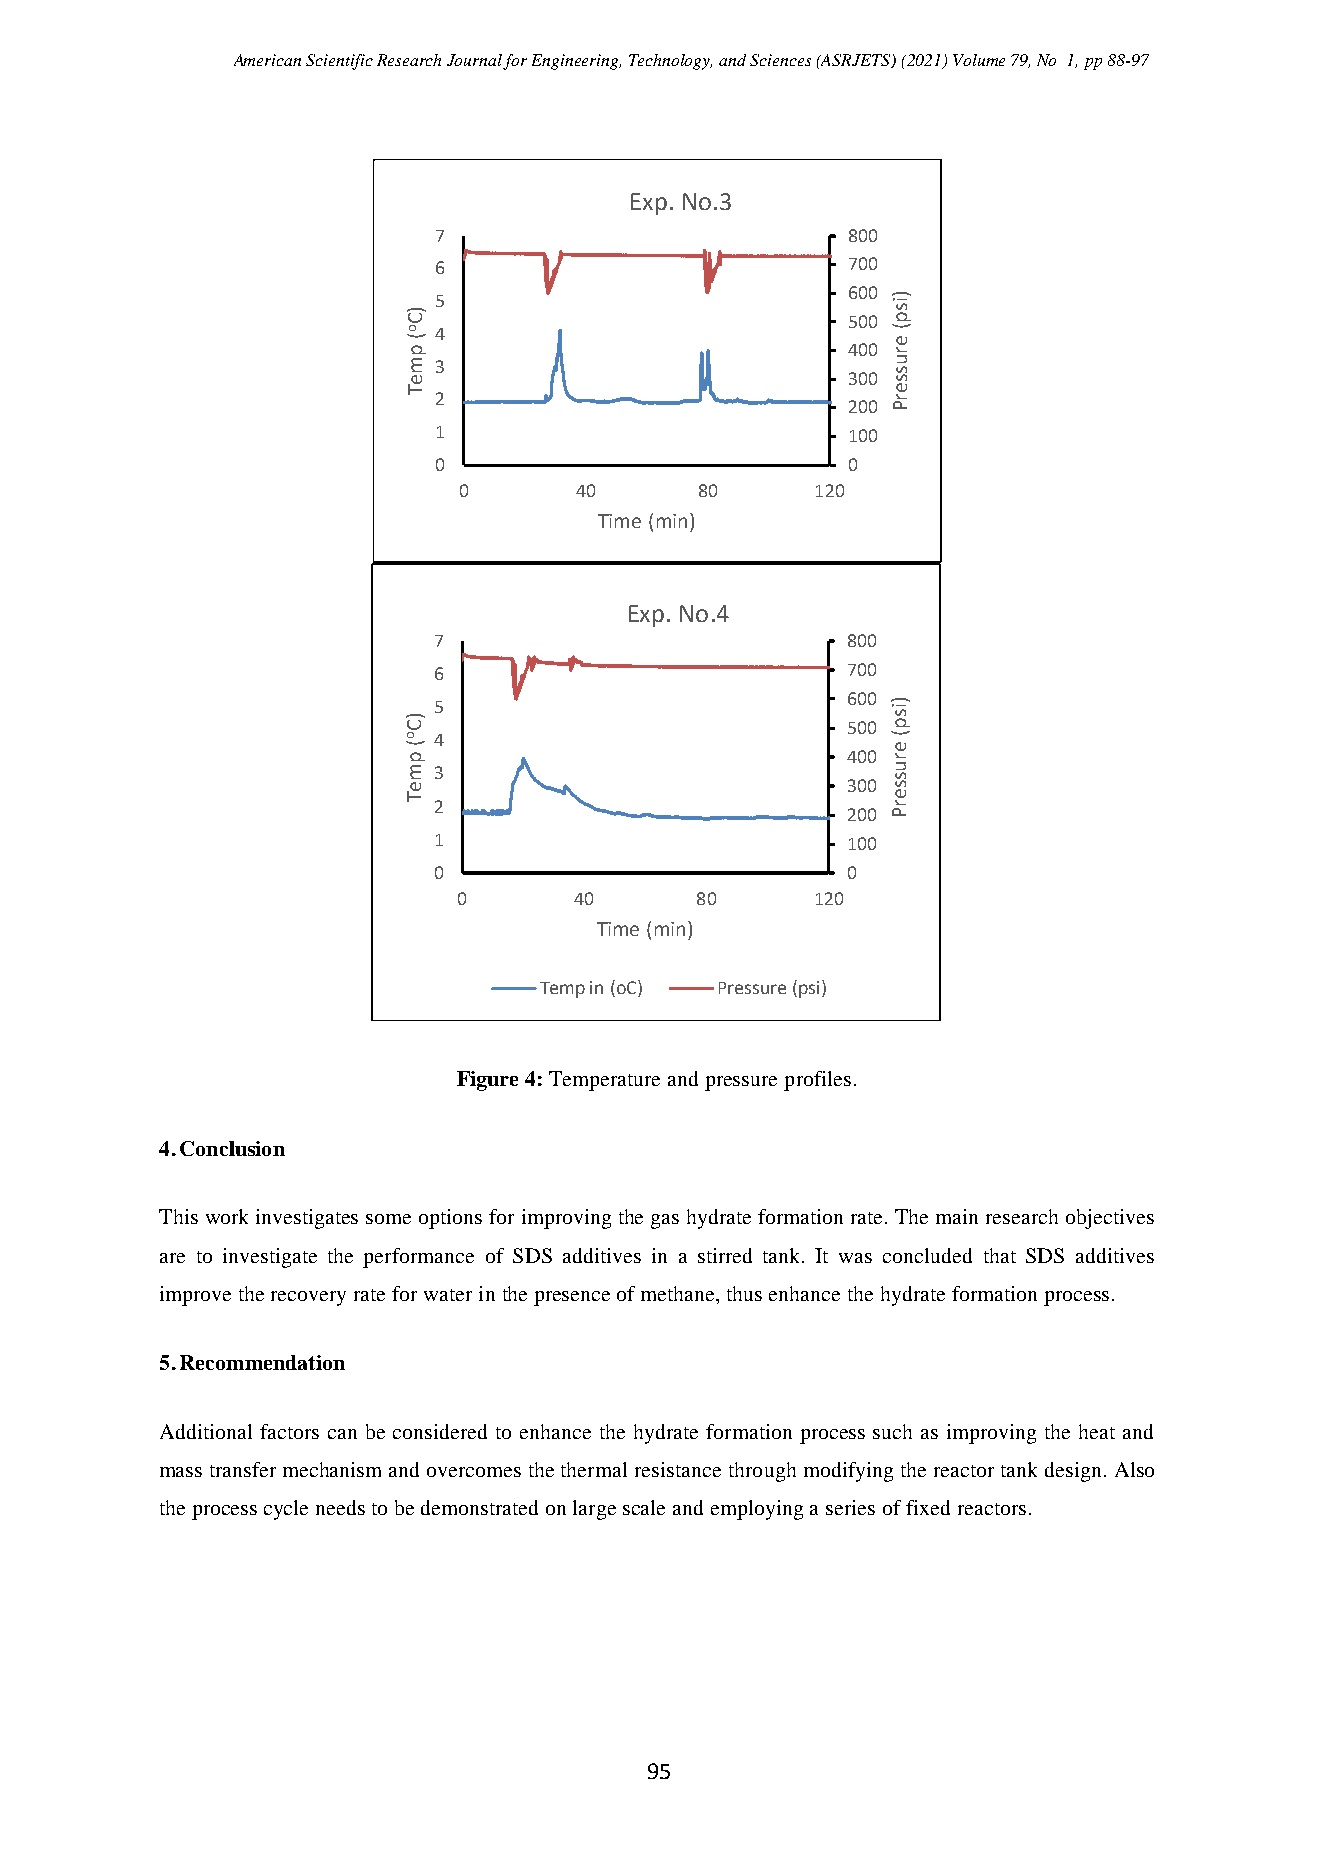 The width and height of the screenshot is (1318, 1863). What do you see at coordinates (267, 60) in the screenshot?
I see `American` at bounding box center [267, 60].
